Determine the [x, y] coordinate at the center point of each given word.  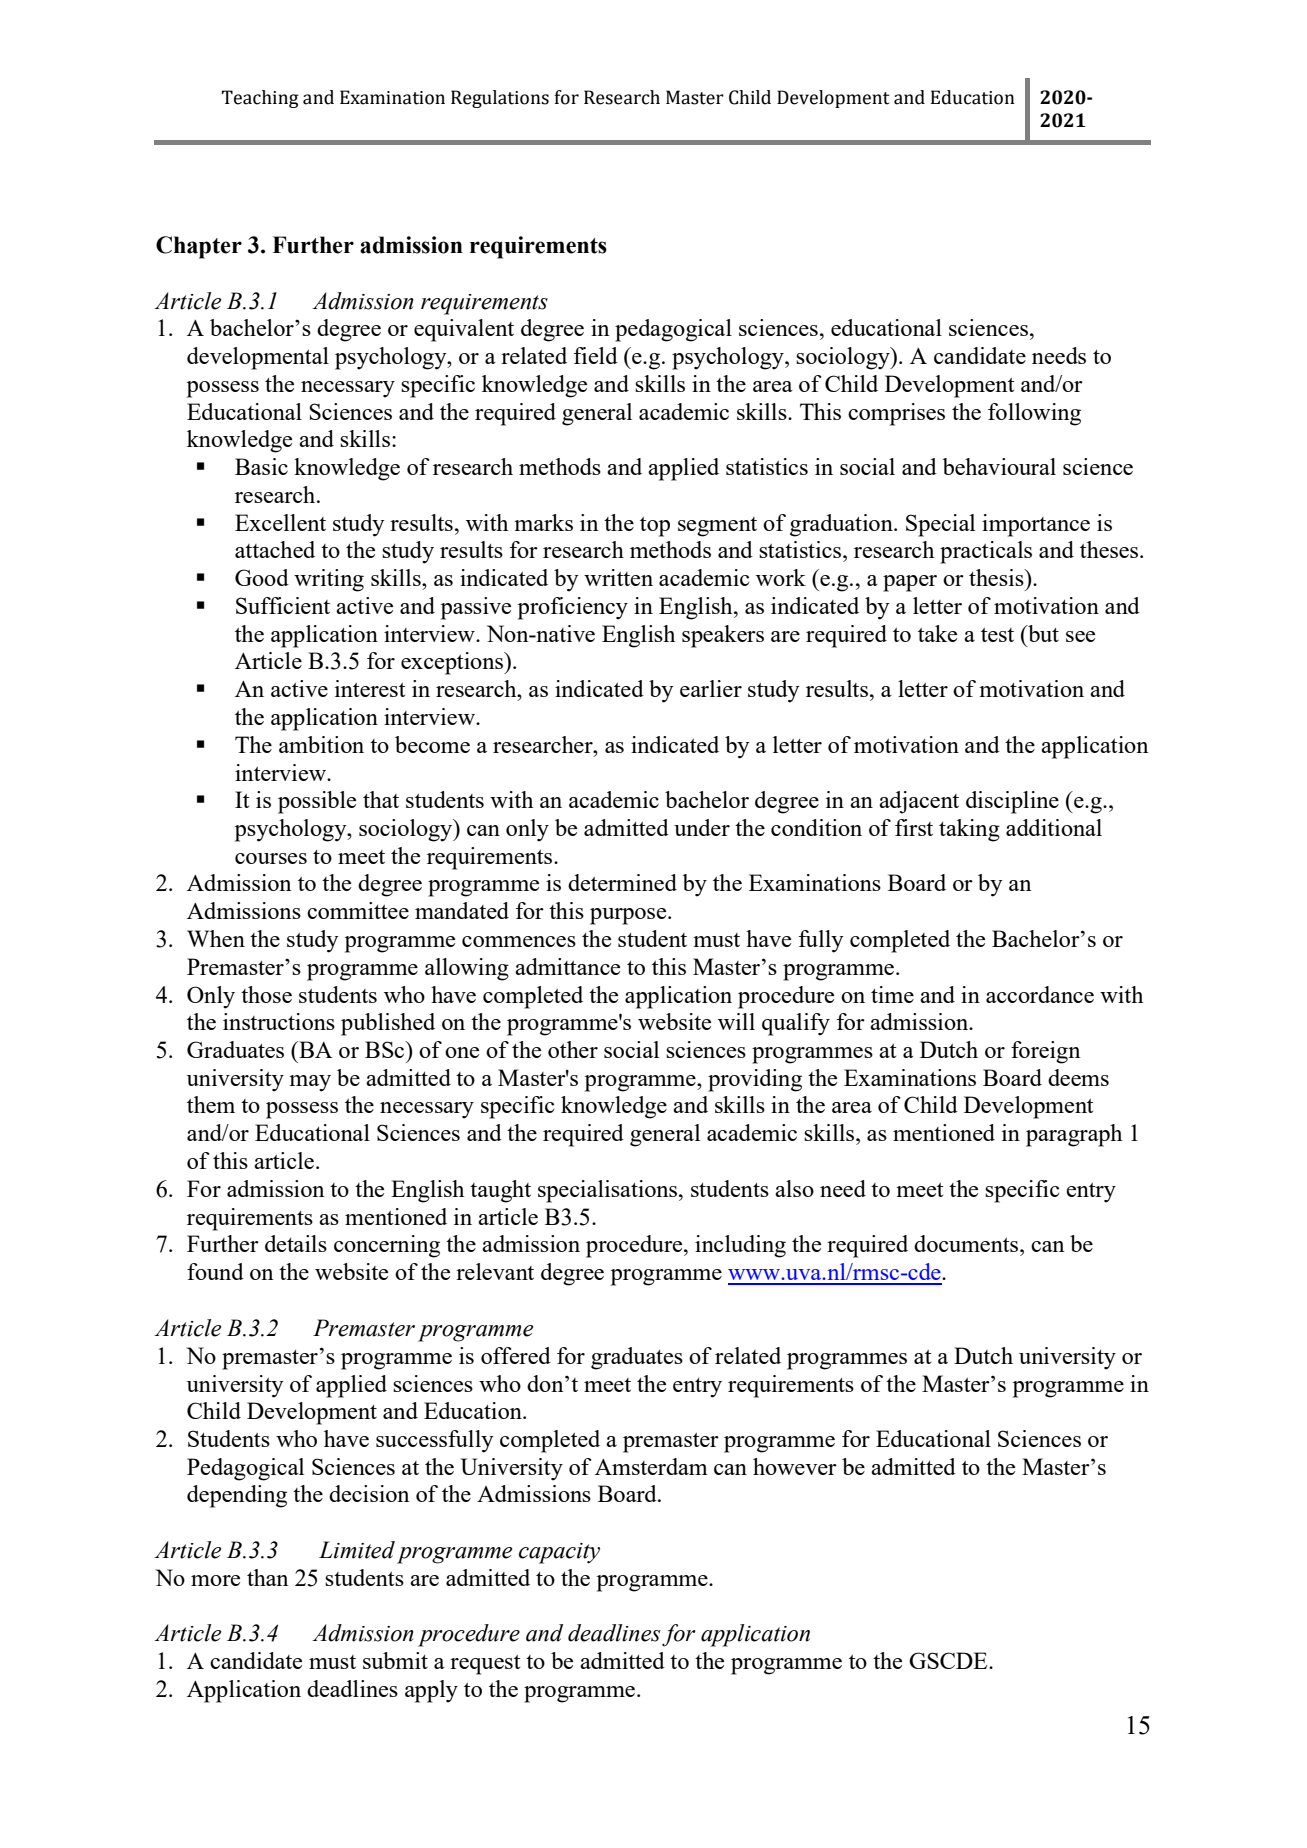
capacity [559, 1553]
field [596, 355]
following [1034, 414]
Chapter [199, 247]
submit [395, 1660]
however [795, 1466]
